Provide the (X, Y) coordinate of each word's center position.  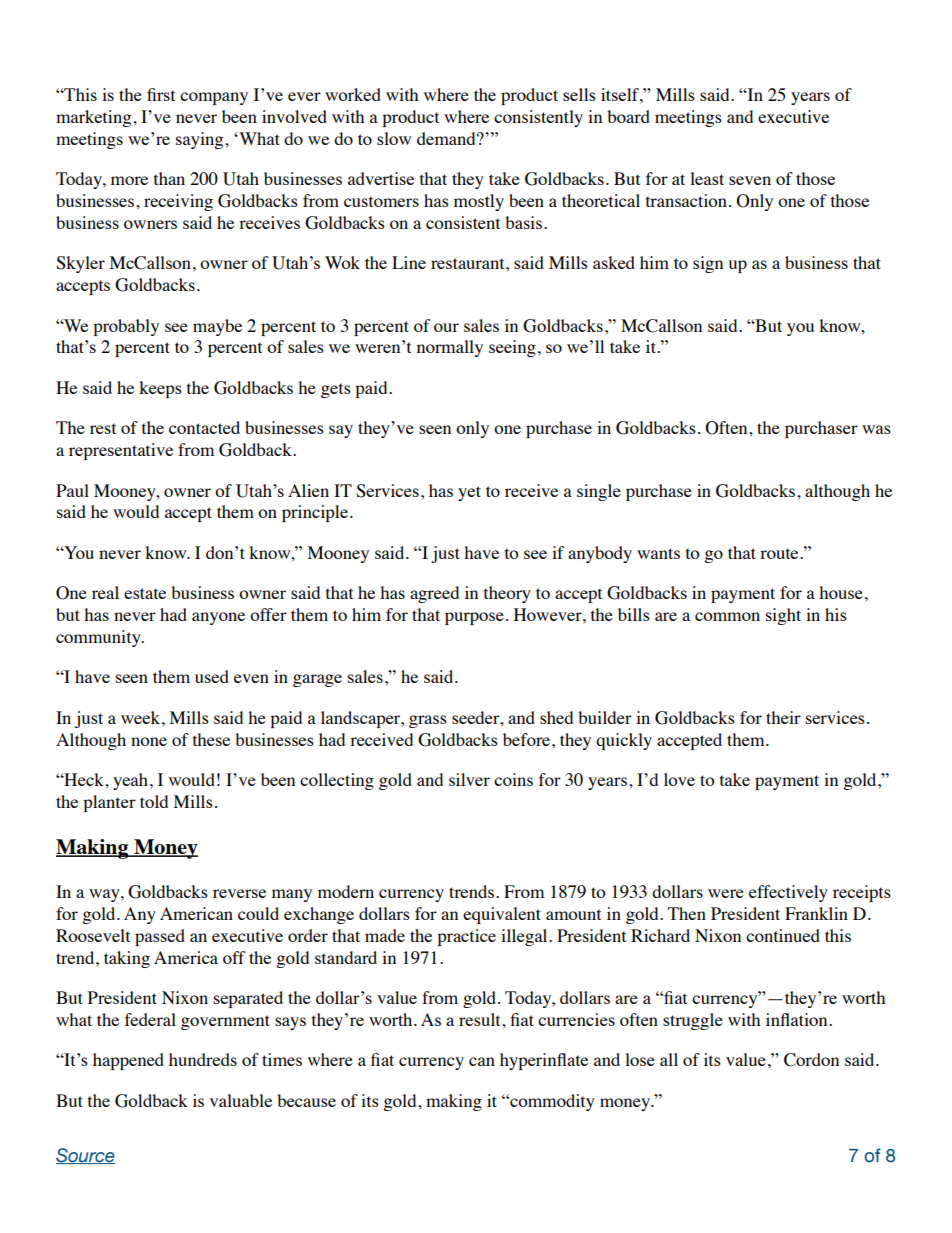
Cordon (811, 1060)
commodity (551, 1102)
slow (394, 138)
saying (201, 140)
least (707, 178)
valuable (241, 1100)
